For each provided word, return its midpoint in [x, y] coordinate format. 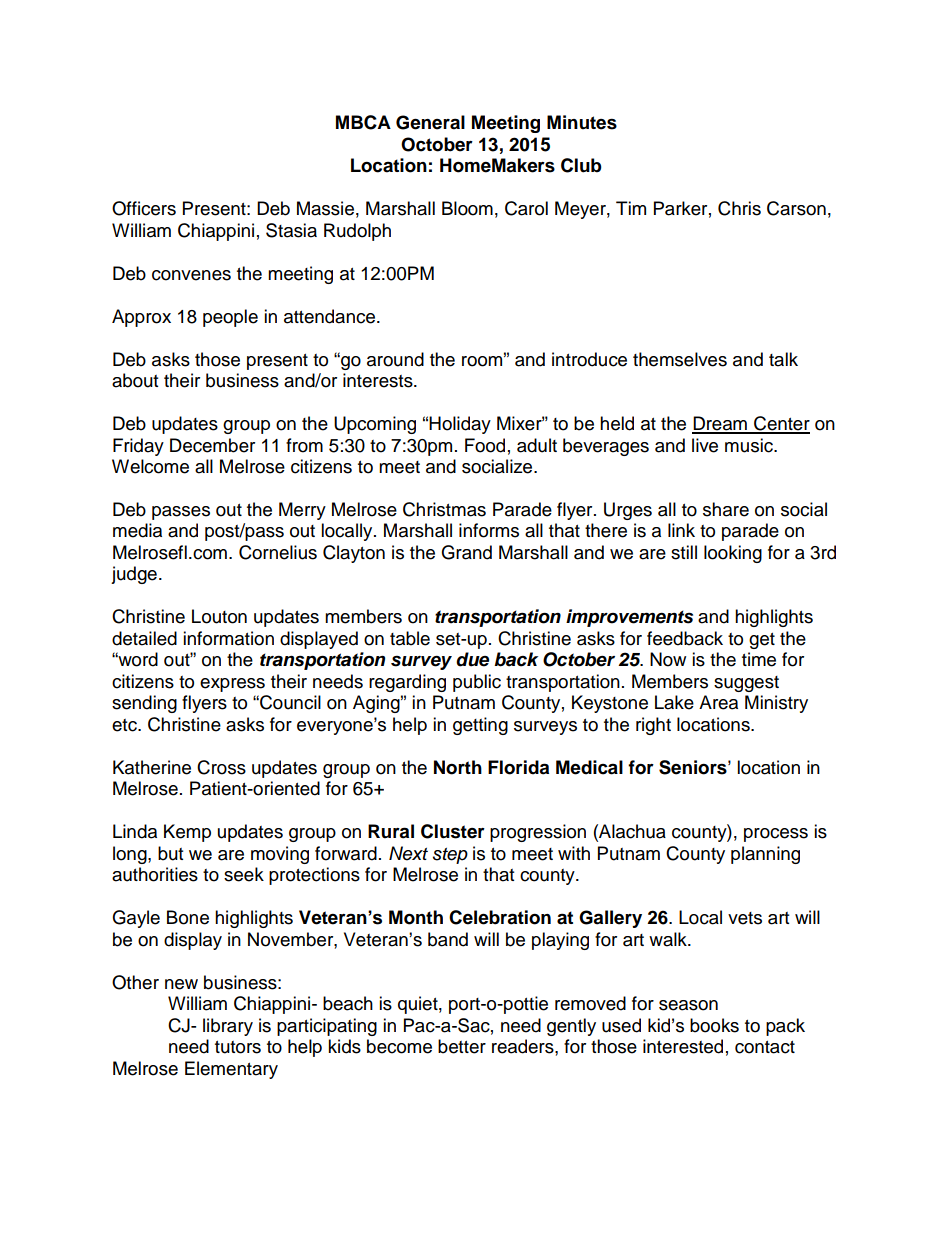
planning [765, 855]
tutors [238, 1047]
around [395, 359]
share [726, 509]
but [170, 853]
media [137, 530]
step [450, 856]
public [477, 683]
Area [718, 702]
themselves [680, 359]
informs [489, 530]
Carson [796, 208]
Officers [144, 208]
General [430, 122]
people [230, 318]
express [232, 685]
